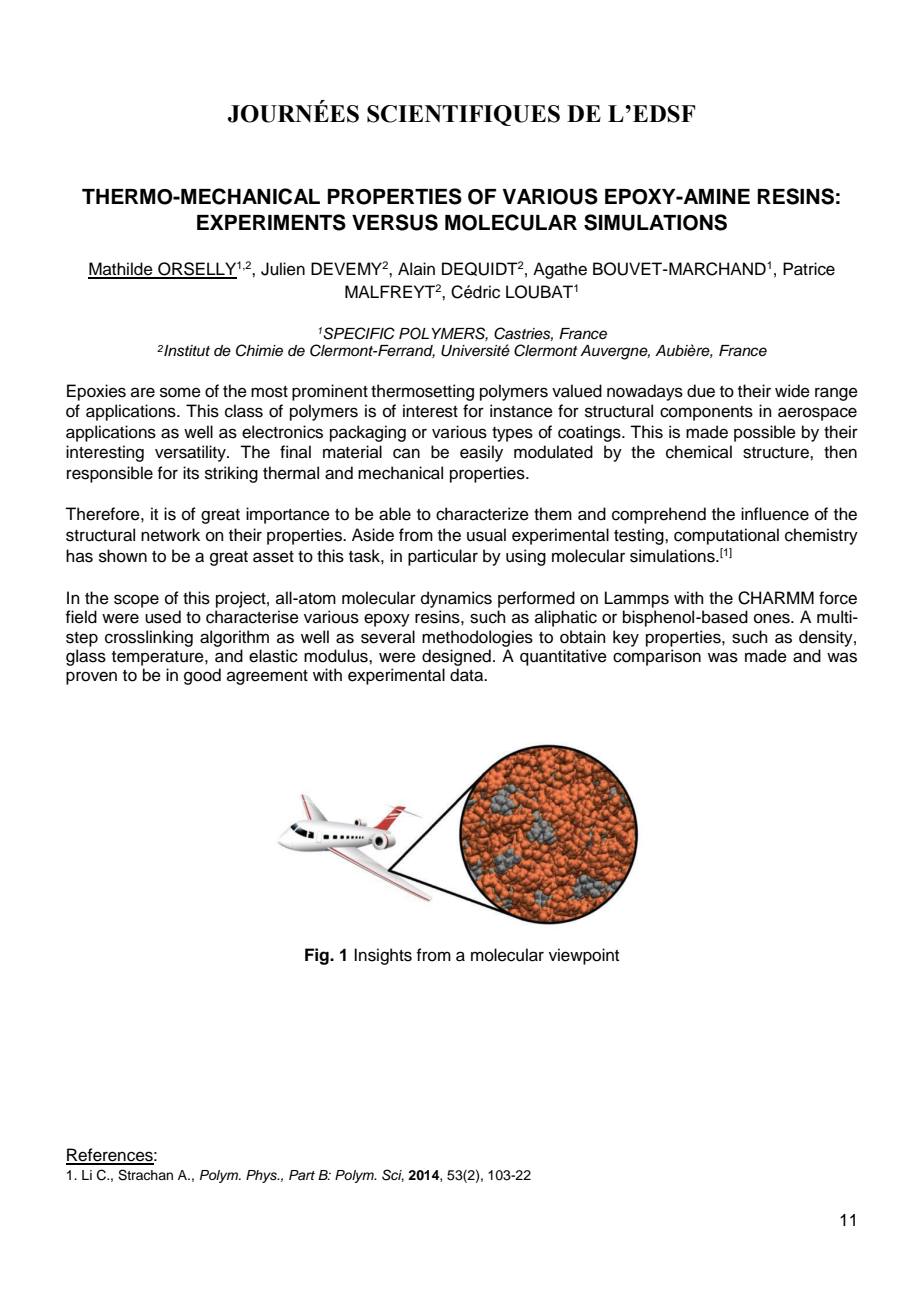  Describe the element at coordinates (657, 657) in the screenshot. I see `comparison` at that location.
